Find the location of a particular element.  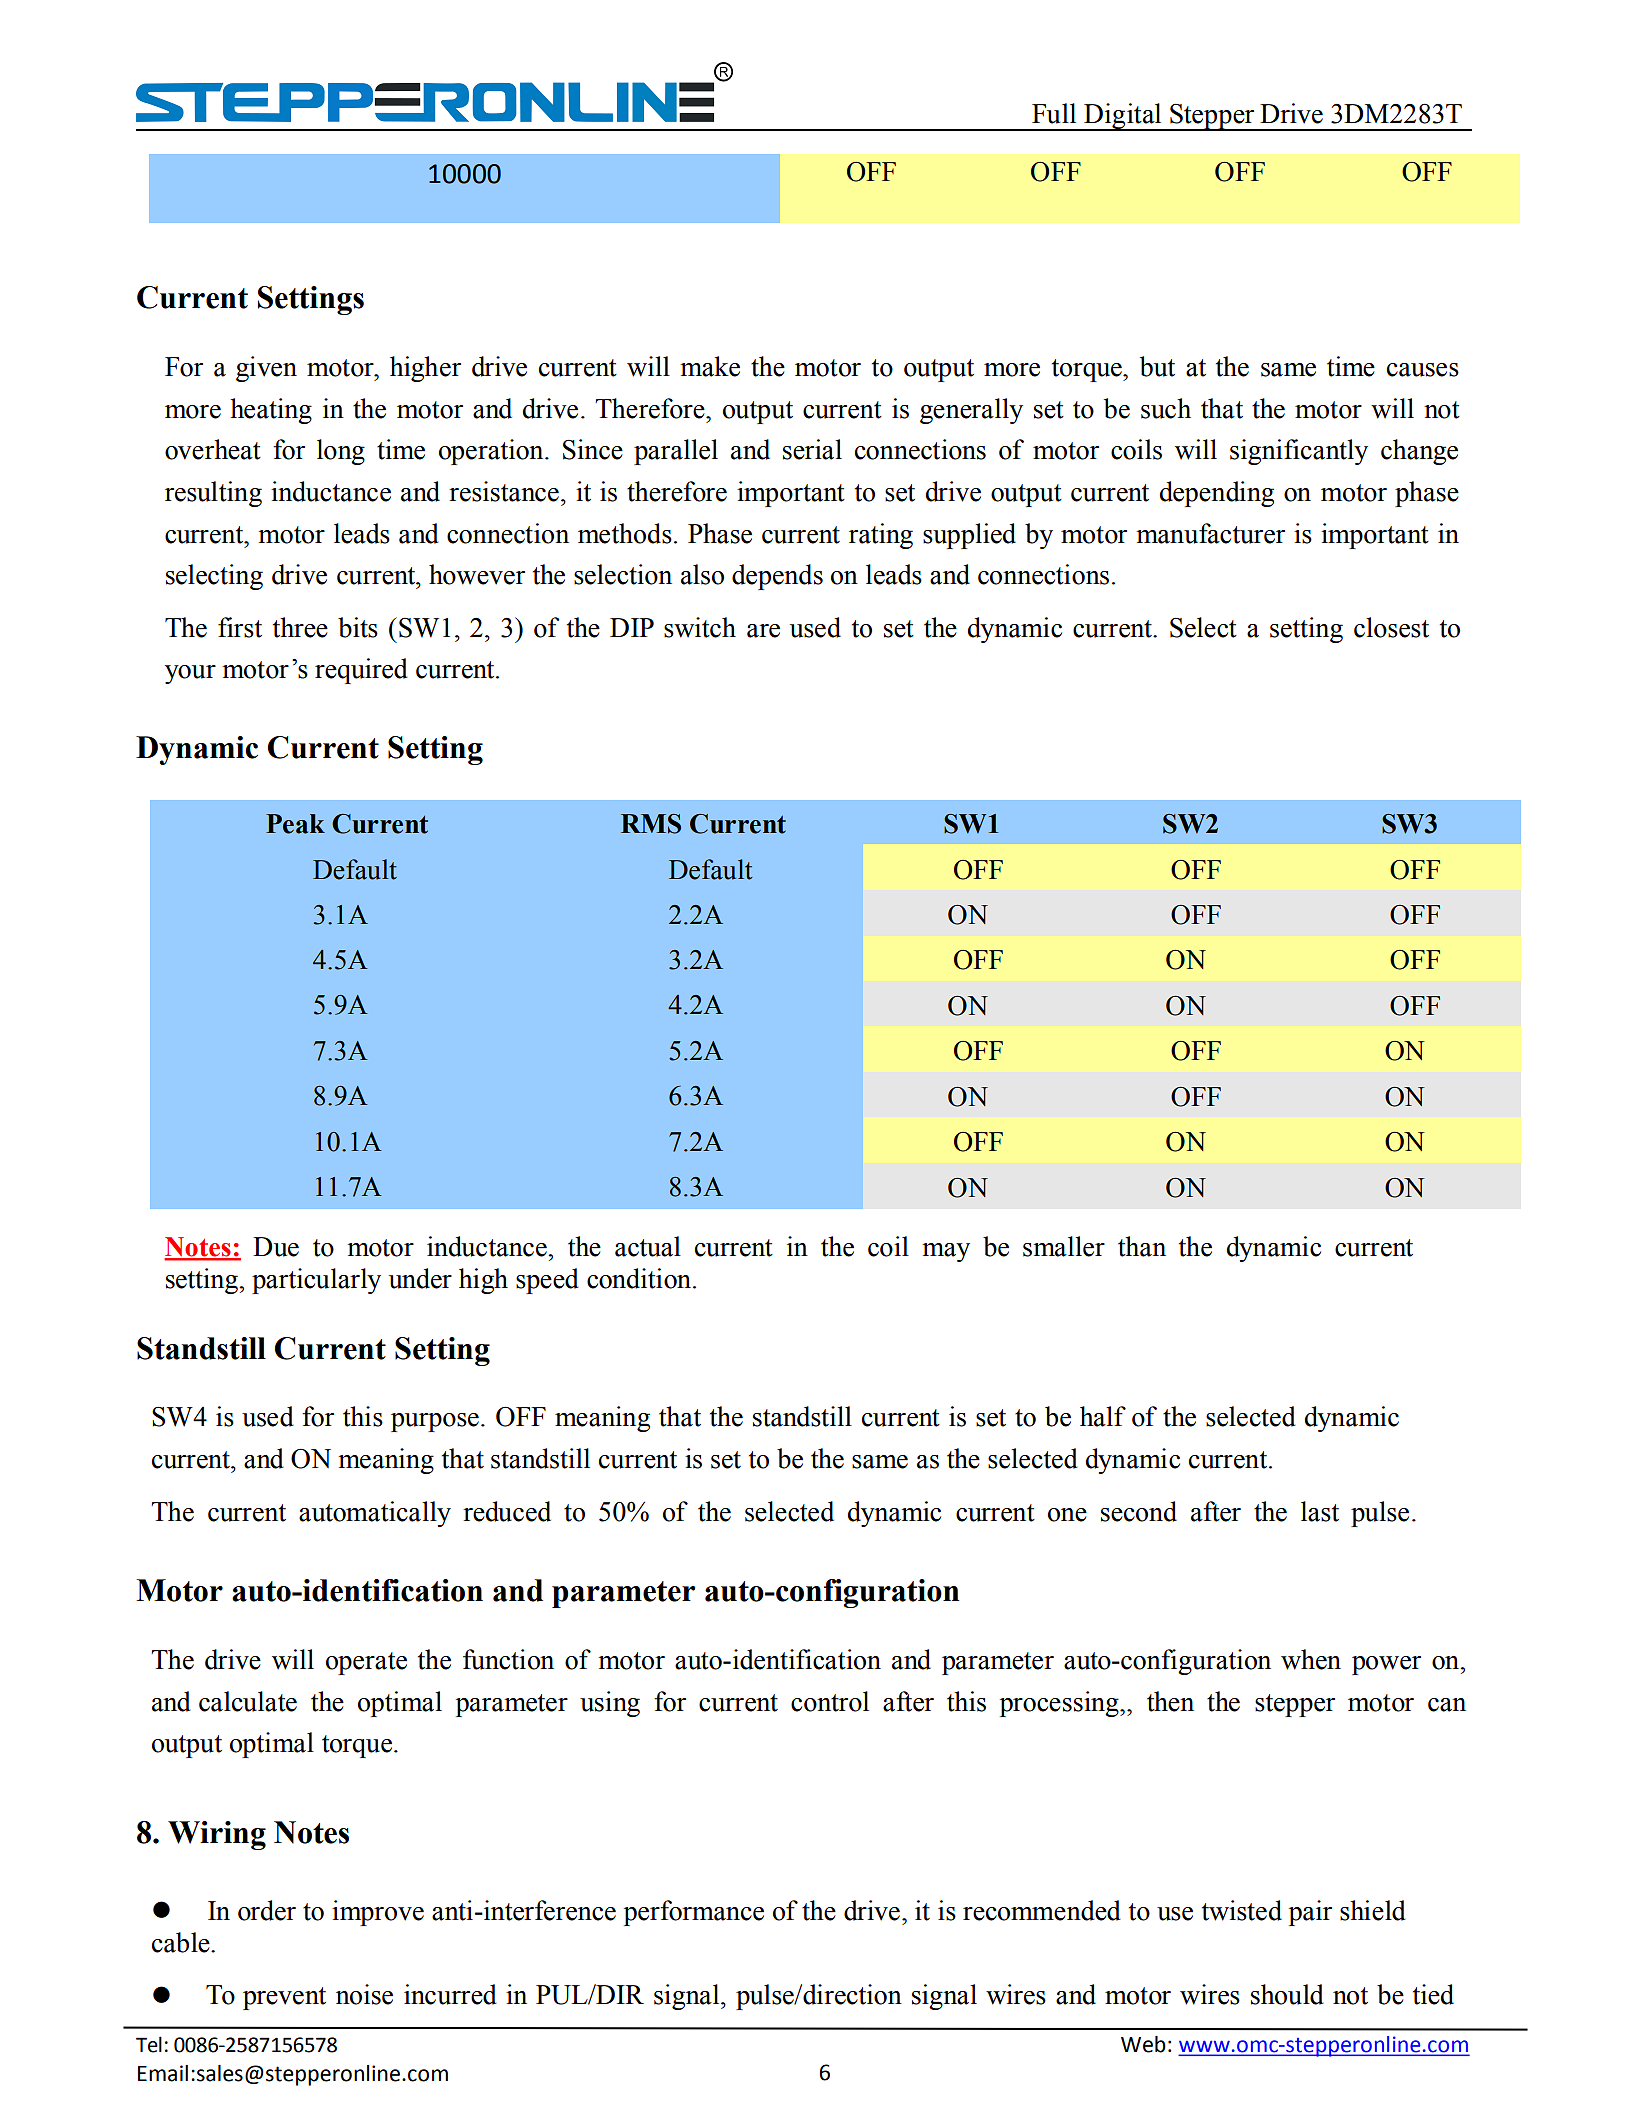

actual is located at coordinates (648, 1246).
